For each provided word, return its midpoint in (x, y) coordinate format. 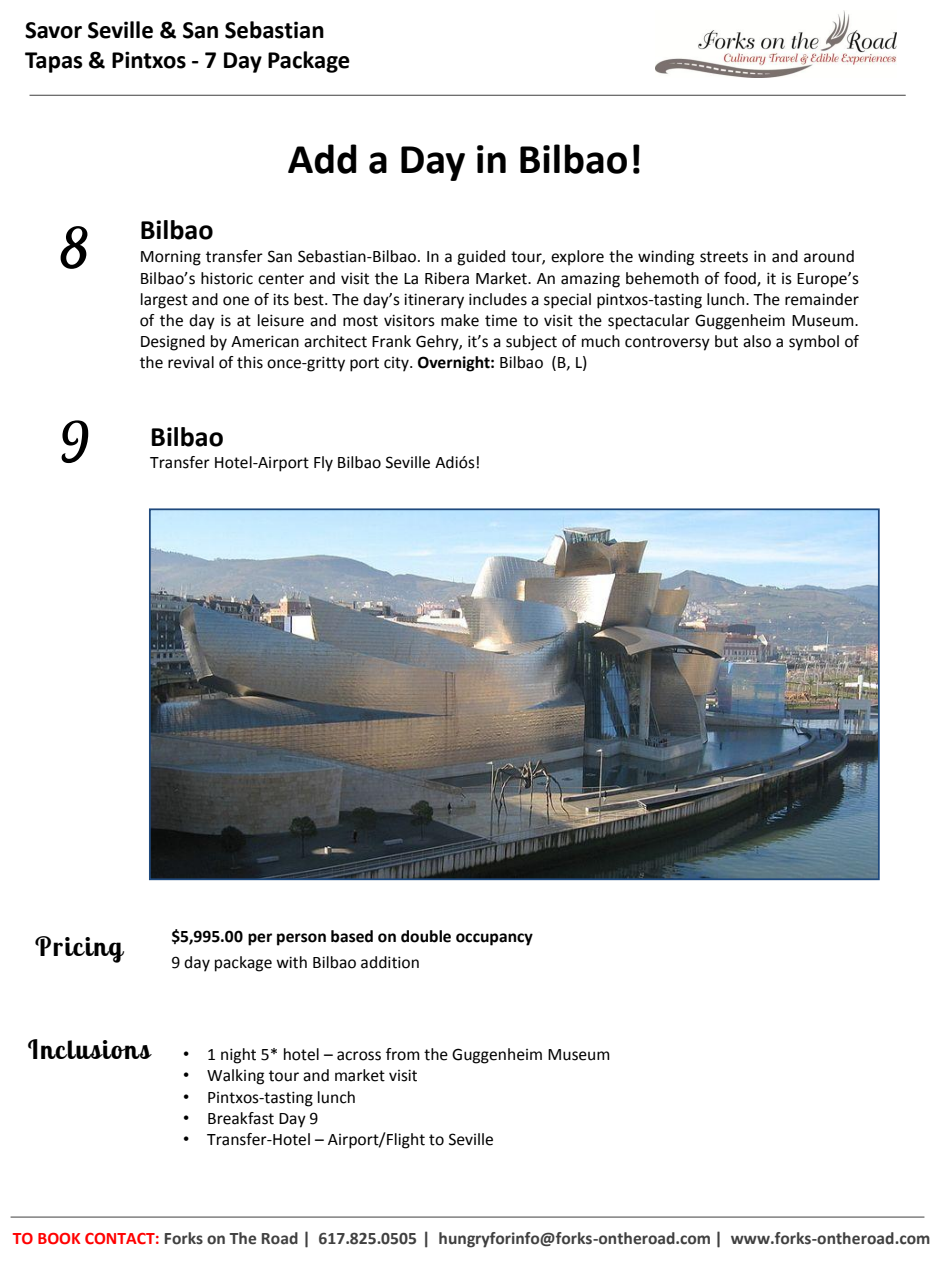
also (757, 341)
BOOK (59, 1238)
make (460, 320)
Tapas (54, 62)
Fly (323, 464)
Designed (173, 343)
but (726, 341)
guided (481, 258)
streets (724, 257)
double (426, 936)
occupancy (494, 939)
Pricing (79, 949)
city (397, 364)
